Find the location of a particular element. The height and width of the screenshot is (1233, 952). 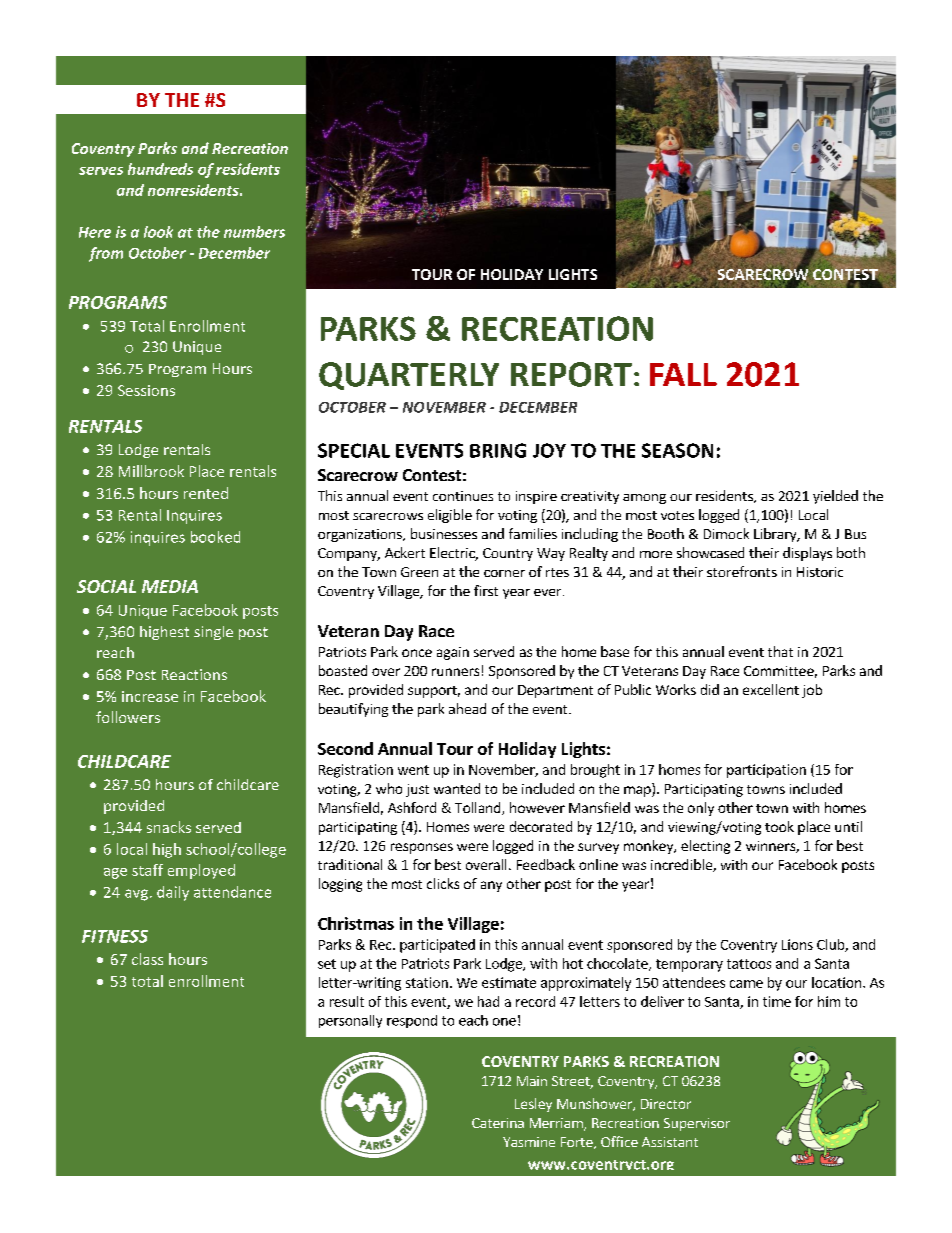

hundreds is located at coordinates (160, 169).
